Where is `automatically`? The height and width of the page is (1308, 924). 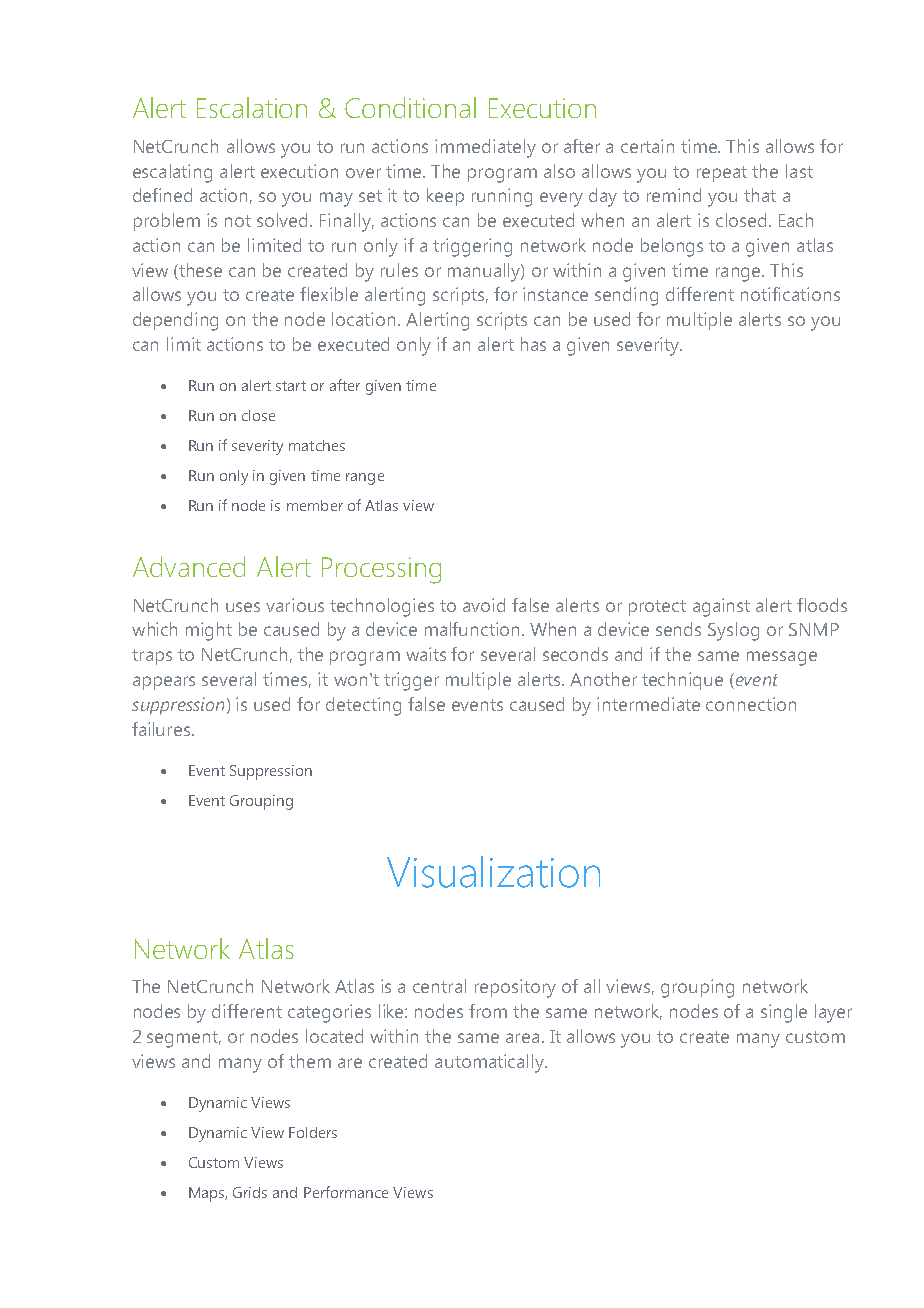 automatically is located at coordinates (491, 1063).
